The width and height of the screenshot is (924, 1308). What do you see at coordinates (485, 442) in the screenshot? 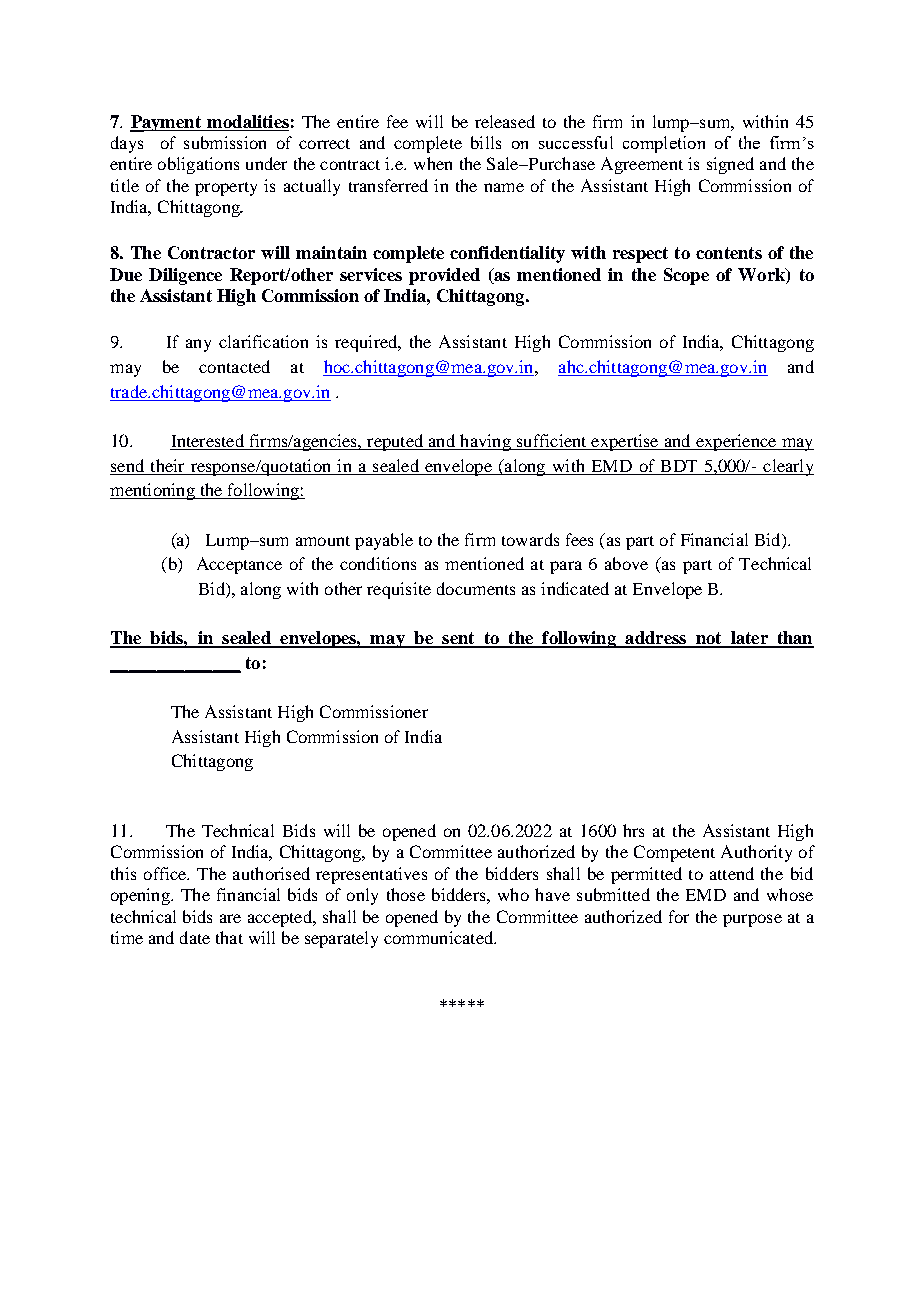
I see `having` at bounding box center [485, 442].
